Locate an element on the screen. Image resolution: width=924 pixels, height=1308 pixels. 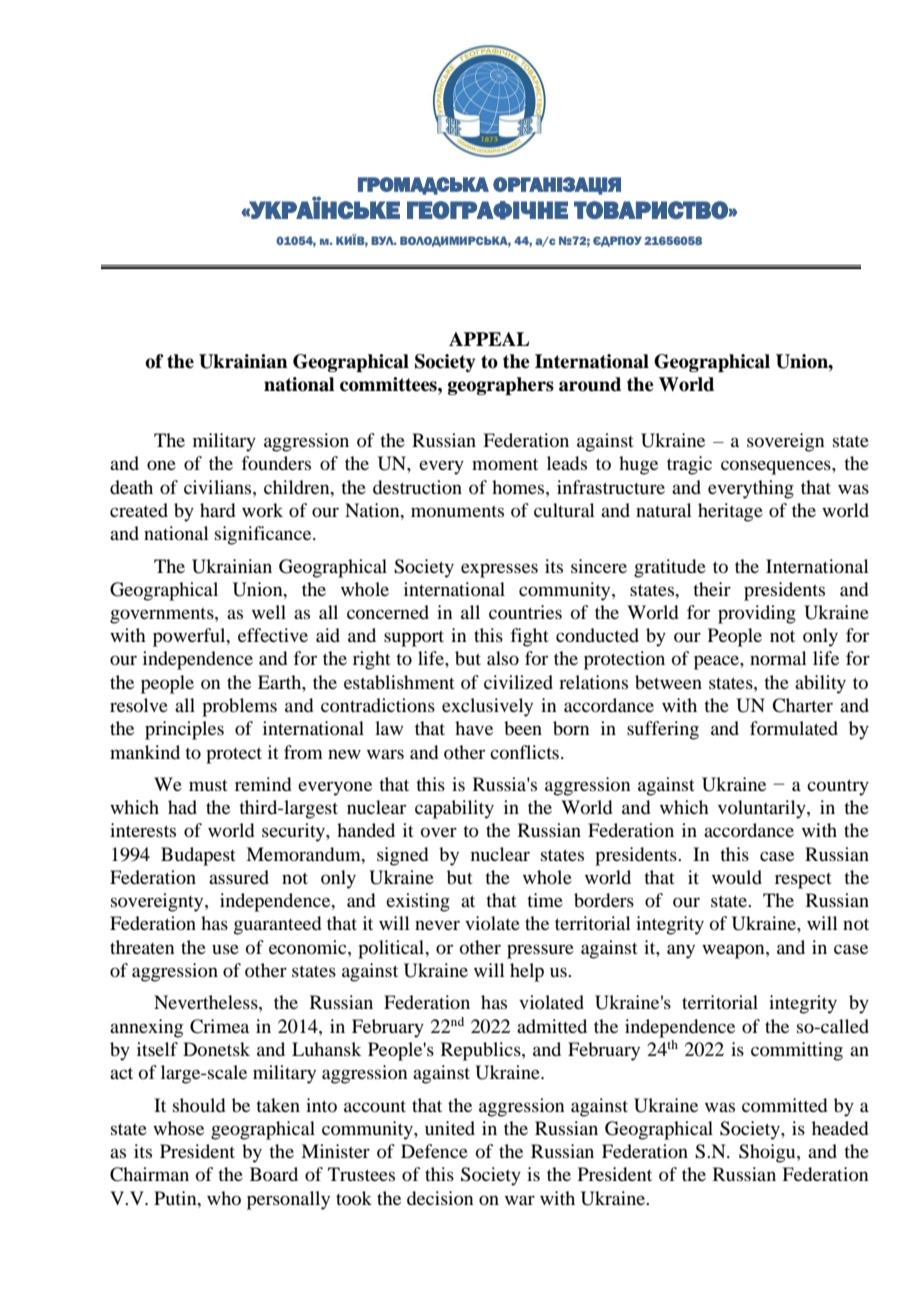
would is located at coordinates (737, 877).
